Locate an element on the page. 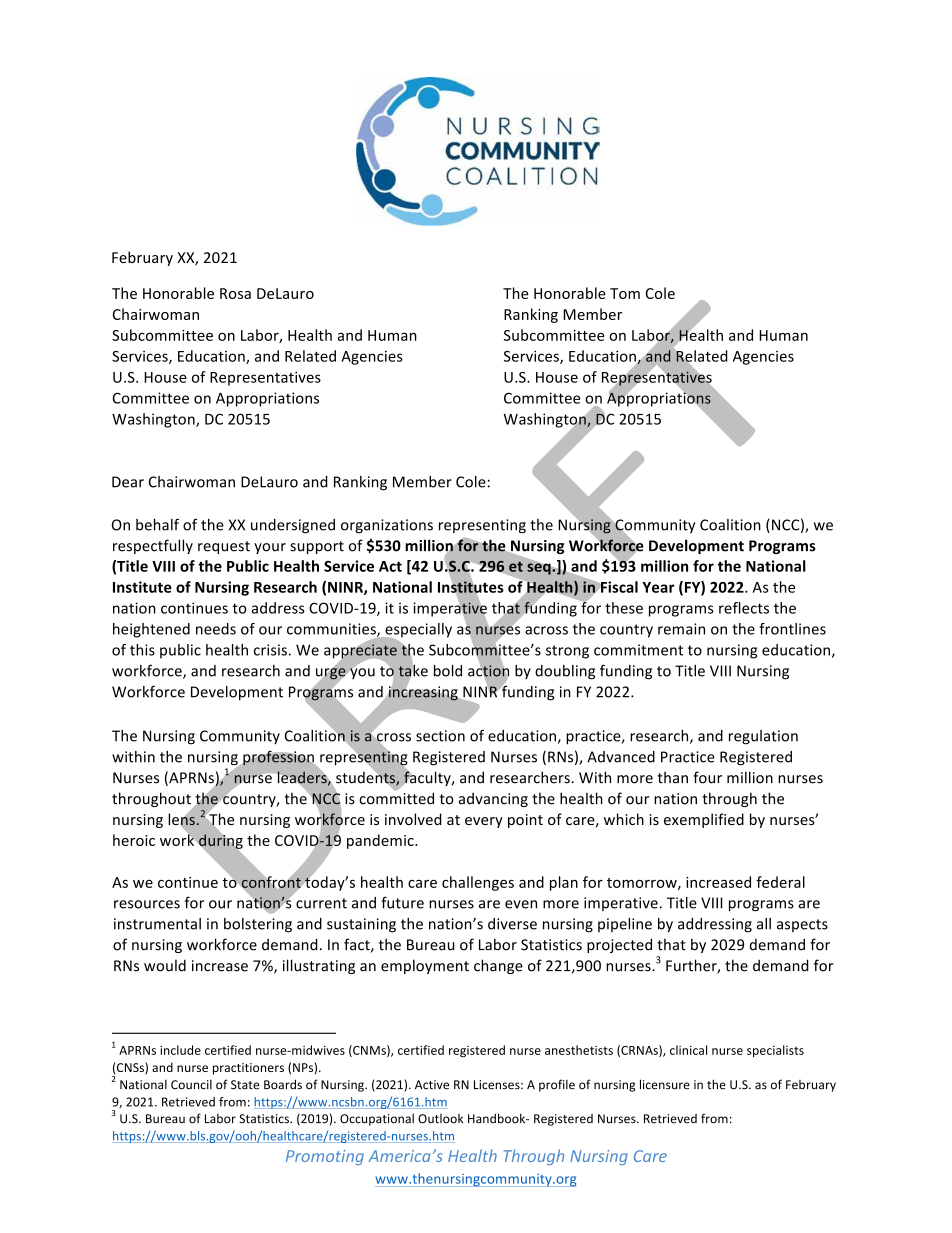  Rosa is located at coordinates (235, 293).
